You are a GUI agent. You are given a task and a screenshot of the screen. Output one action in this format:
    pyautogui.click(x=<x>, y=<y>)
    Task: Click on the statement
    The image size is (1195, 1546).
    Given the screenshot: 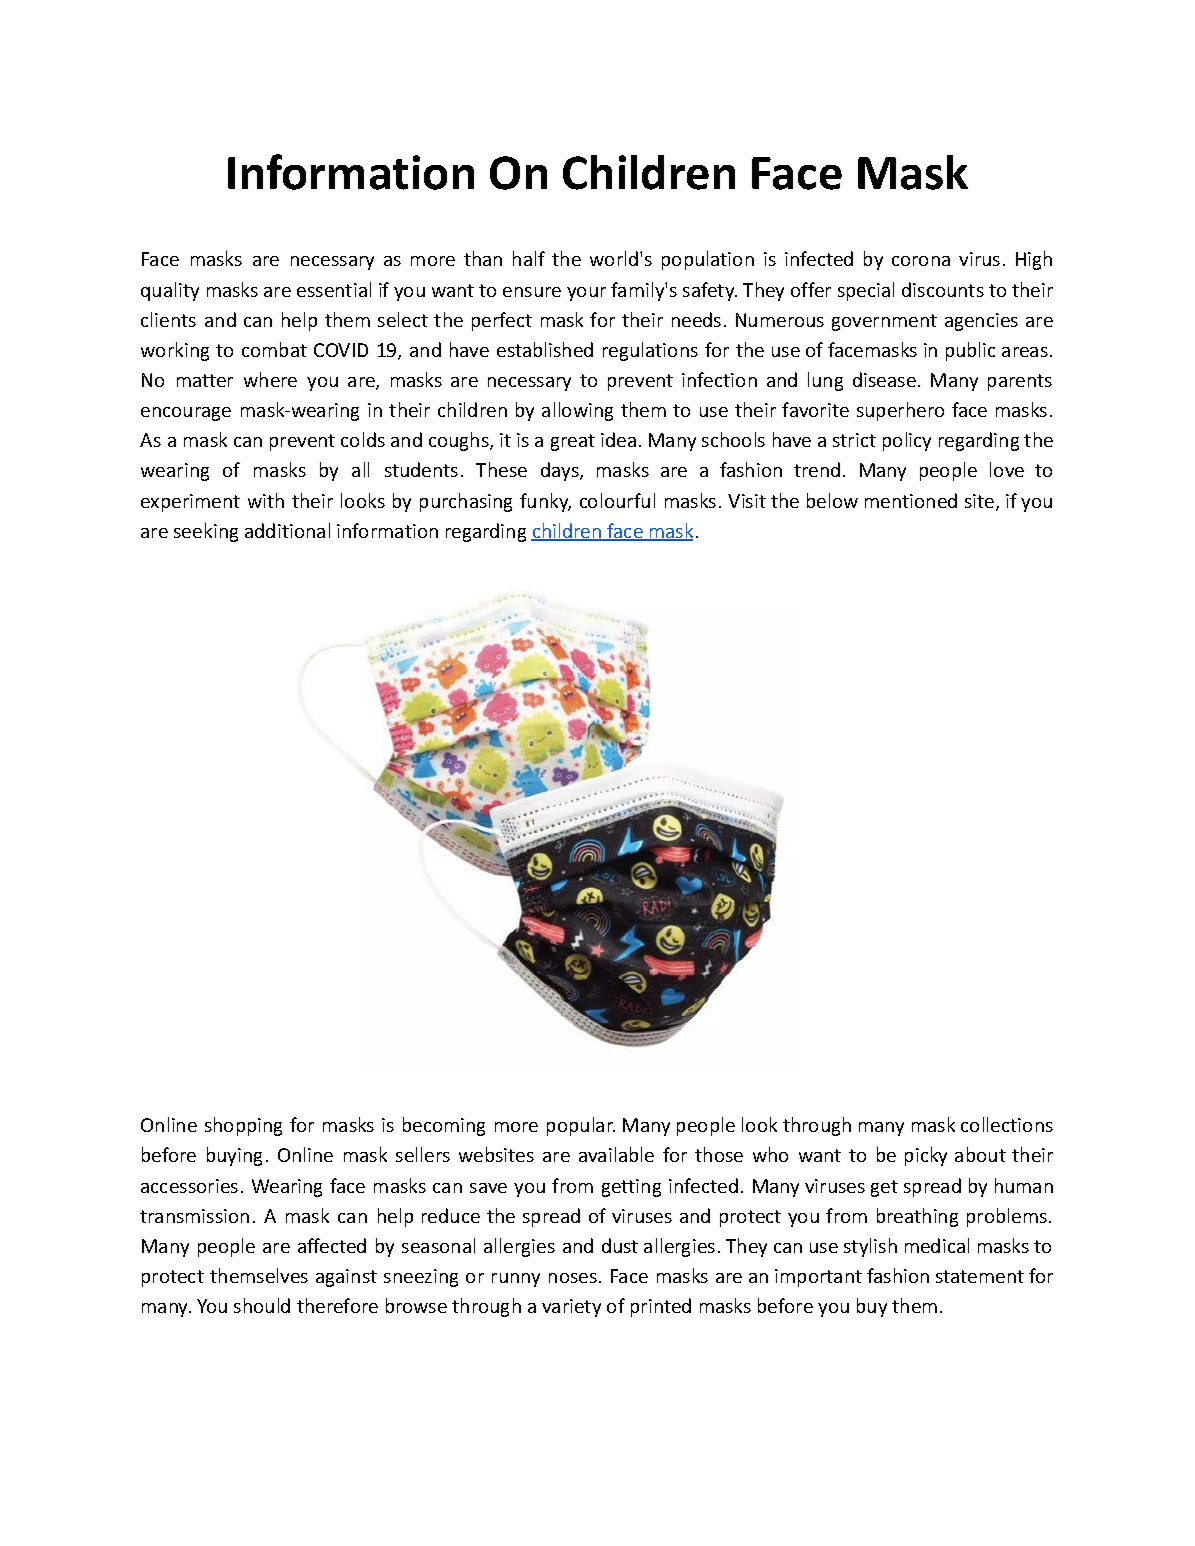 What is the action you would take?
    pyautogui.click(x=980, y=1276)
